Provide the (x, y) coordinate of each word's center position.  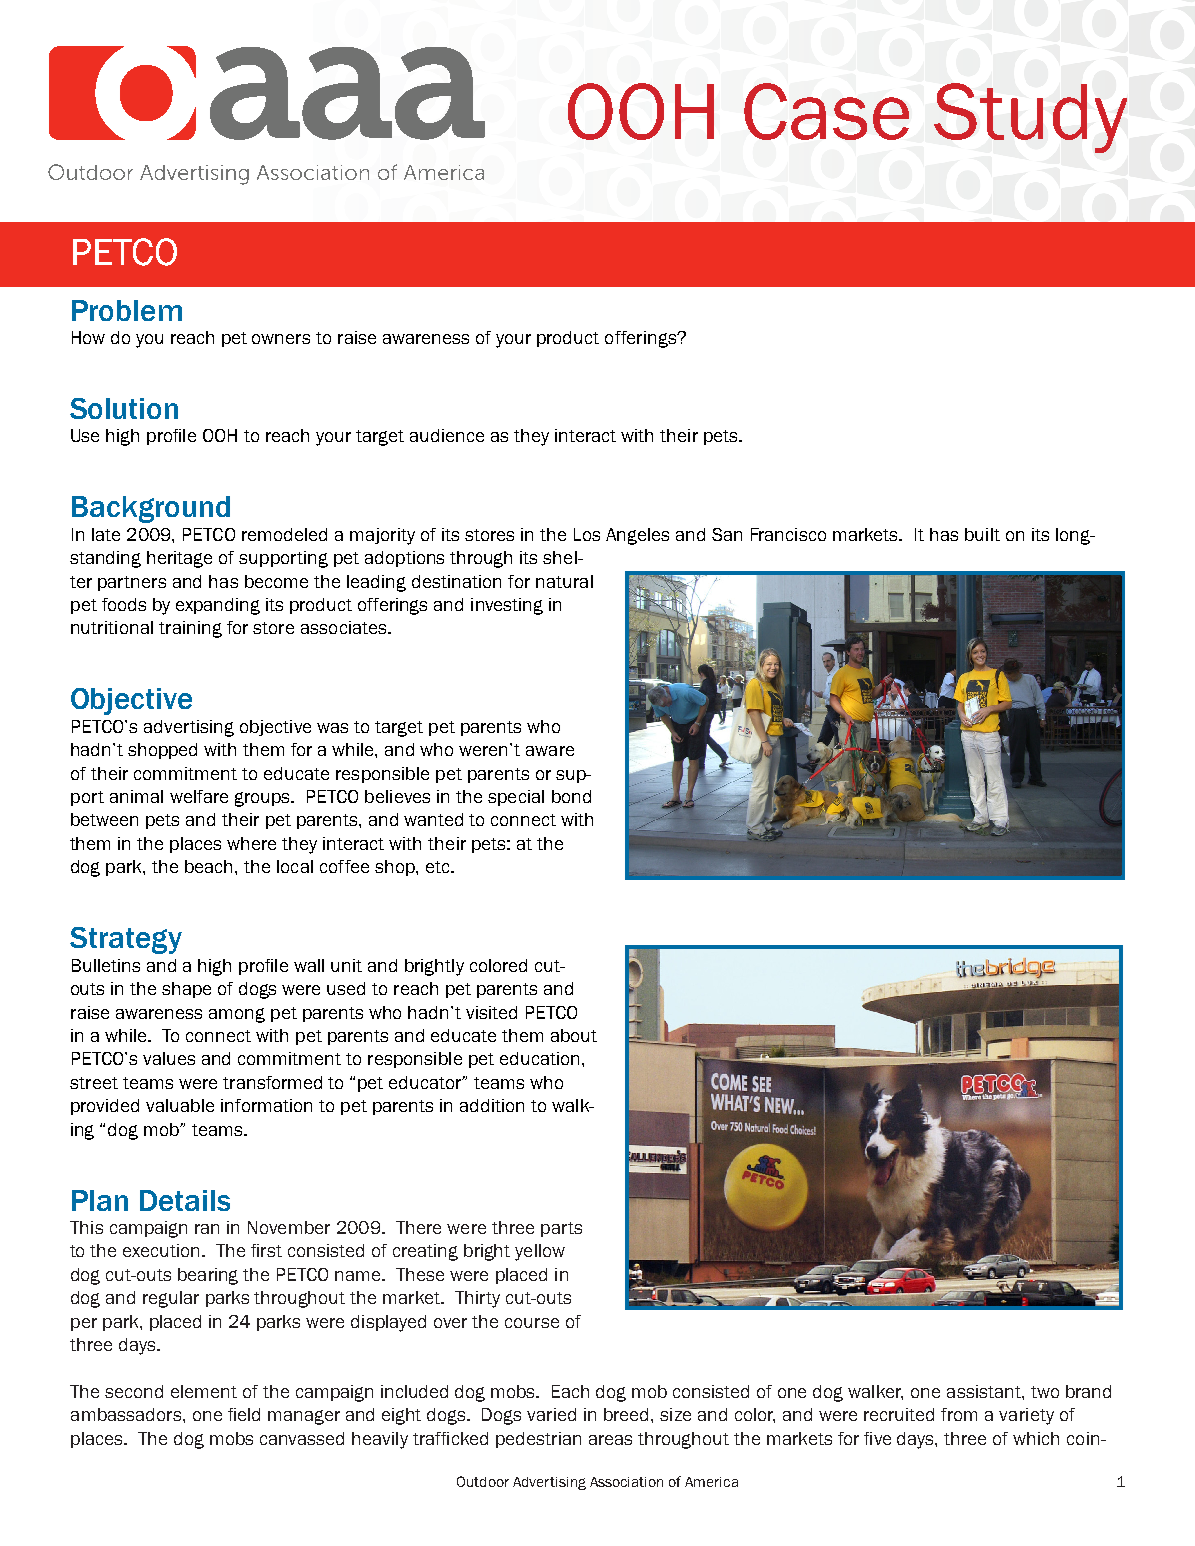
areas (610, 1440)
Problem (127, 310)
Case (826, 111)
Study (1030, 118)
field (244, 1414)
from (959, 1414)
